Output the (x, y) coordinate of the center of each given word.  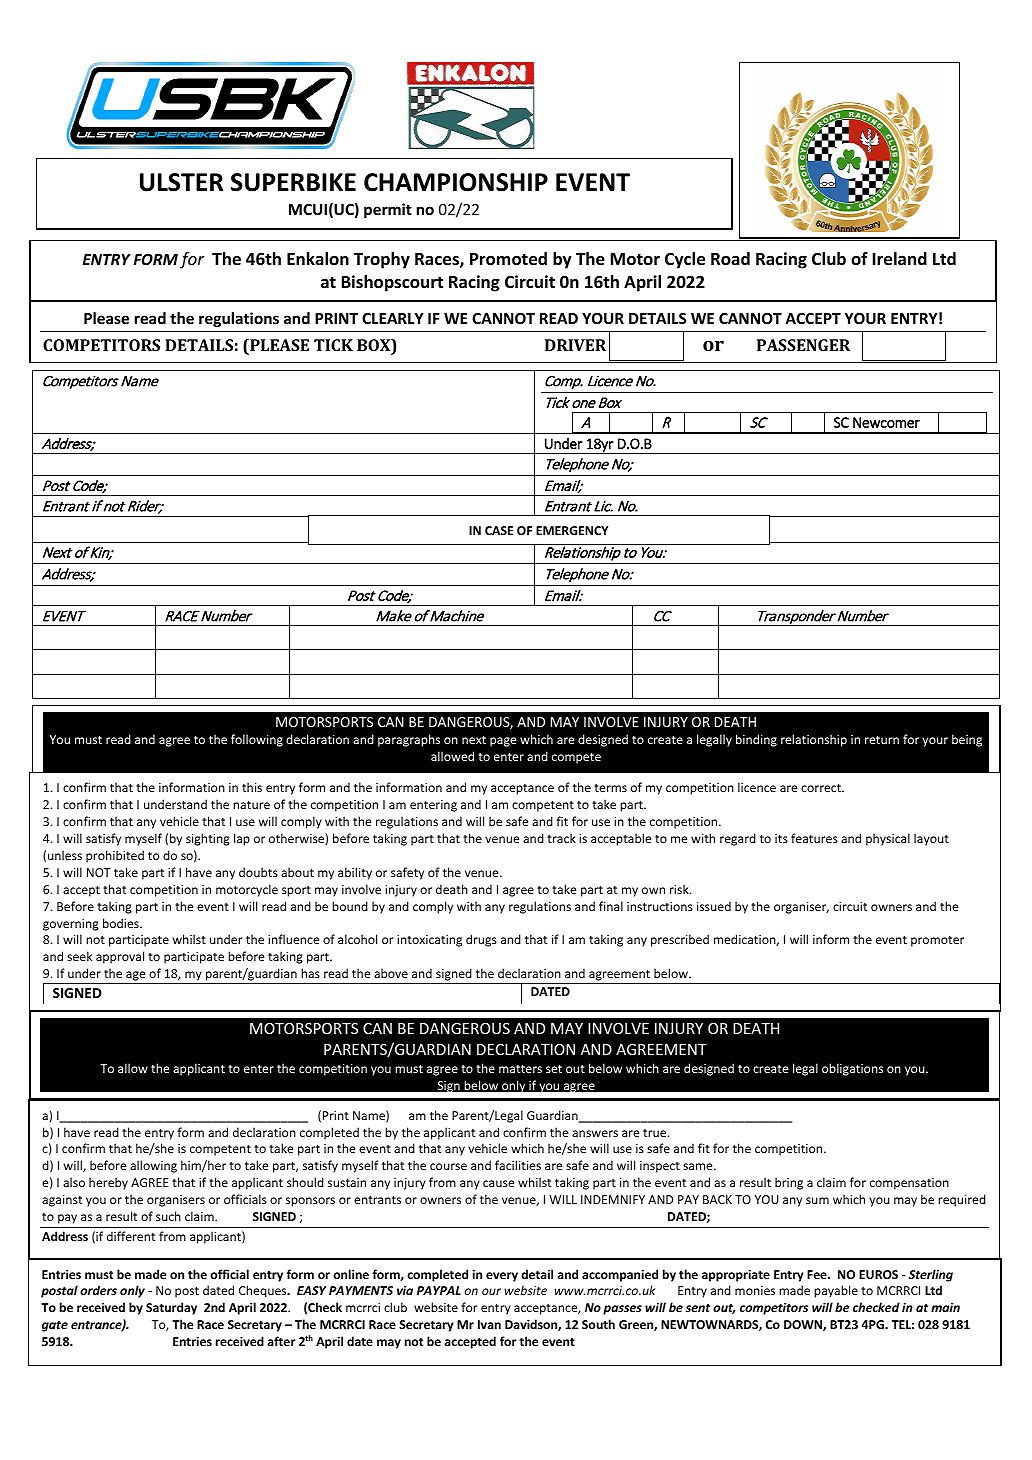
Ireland (900, 259)
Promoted (508, 259)
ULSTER (181, 182)
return (882, 740)
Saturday (171, 1308)
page (503, 742)
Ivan (489, 1324)
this (252, 787)
